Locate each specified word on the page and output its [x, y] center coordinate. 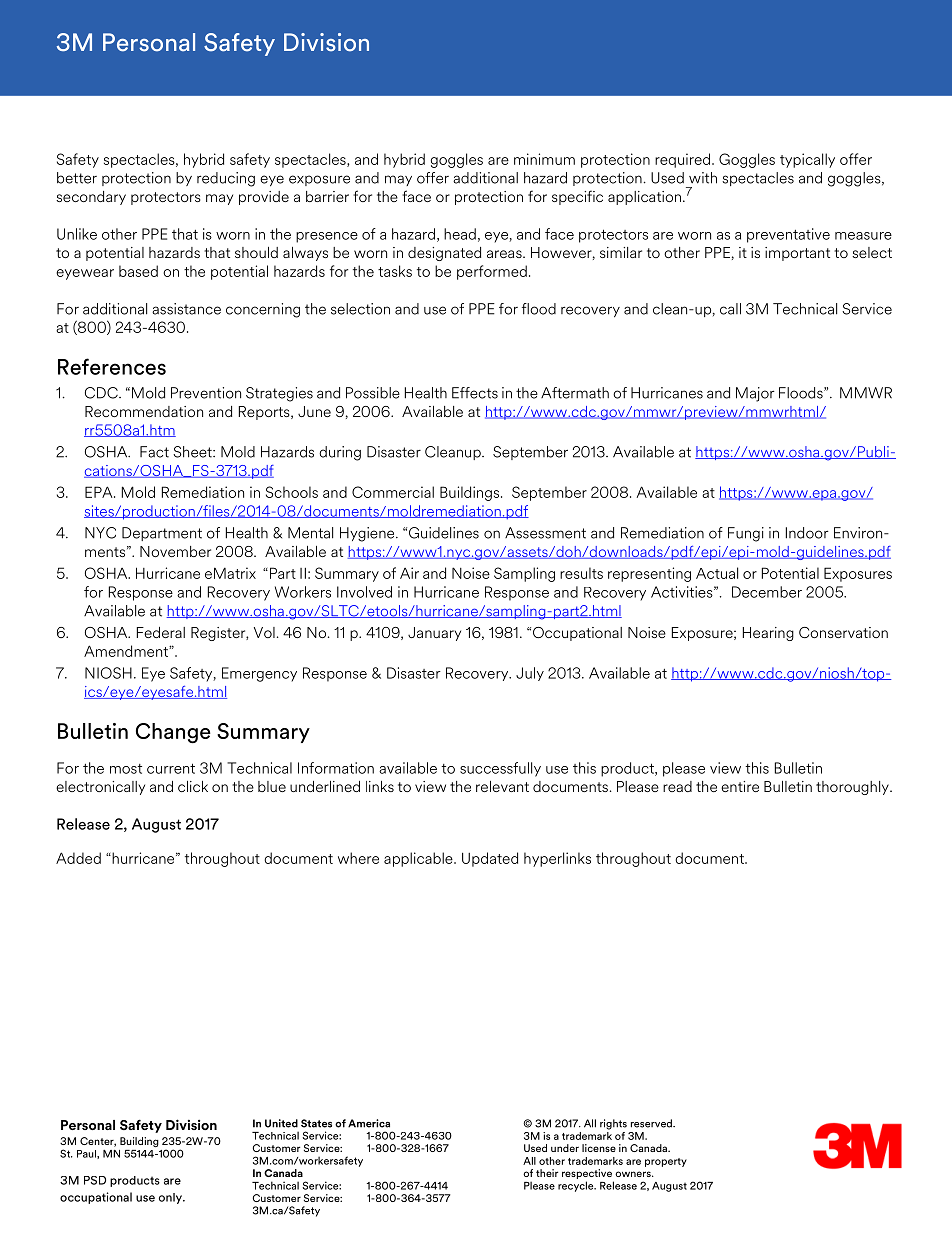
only [171, 1198]
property [666, 1162]
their [547, 1173]
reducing [226, 179]
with [703, 178]
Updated [490, 859]
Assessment [545, 533]
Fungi [746, 534]
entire [740, 786]
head [460, 234]
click [193, 786]
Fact [154, 452]
